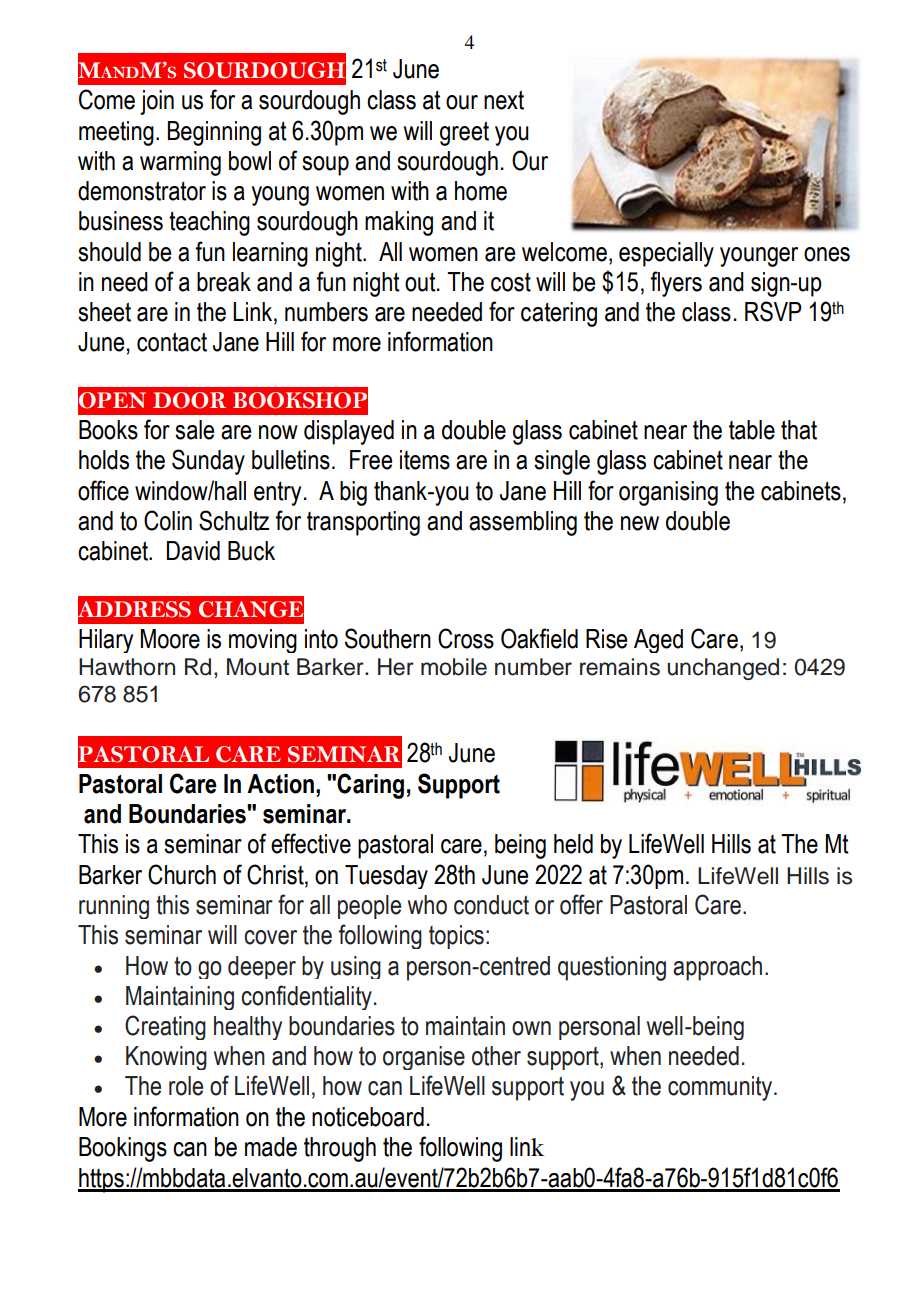  What do you see at coordinates (208, 462) in the screenshot?
I see `Sunday` at bounding box center [208, 462].
